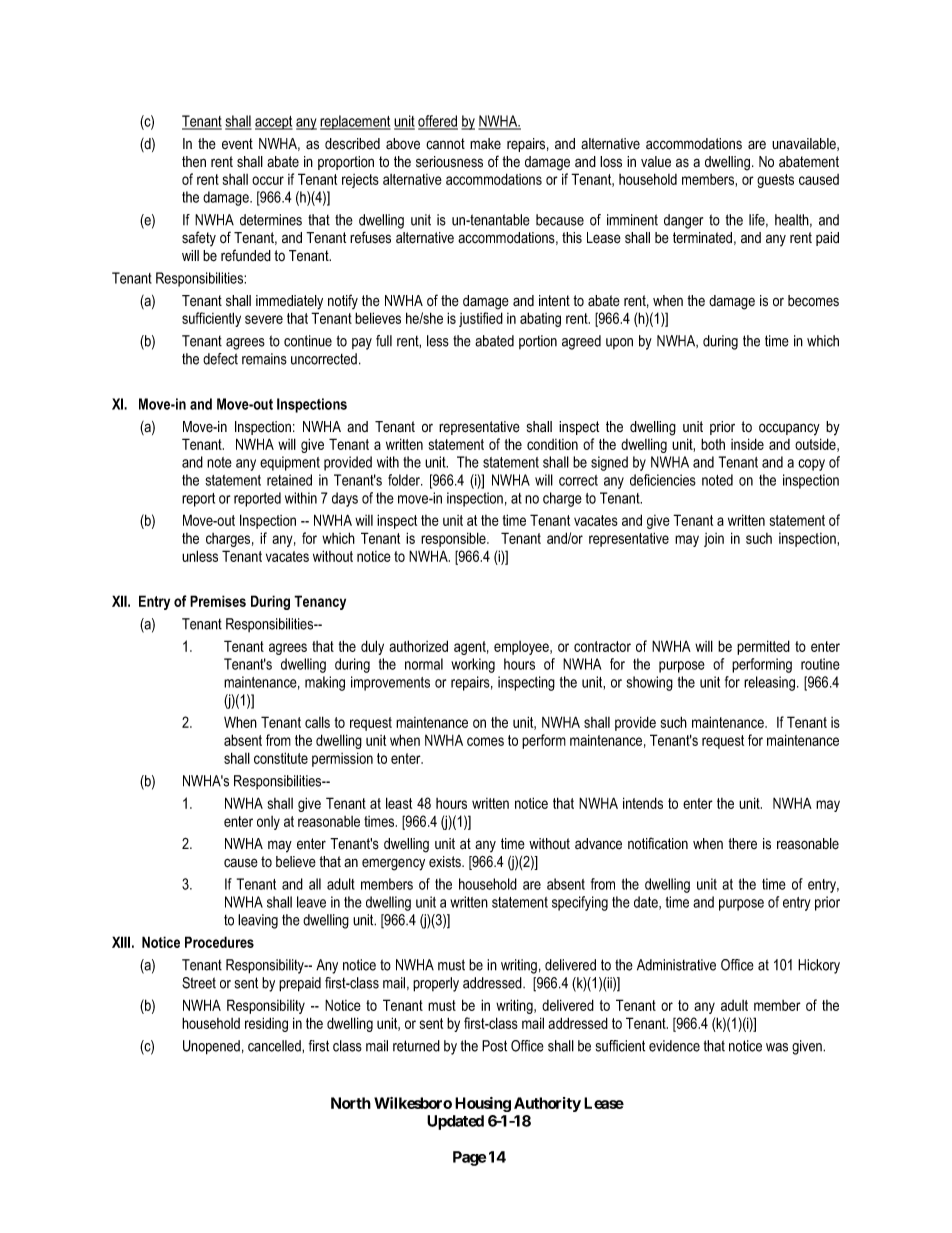  What do you see at coordinates (775, 181) in the screenshot?
I see `guests` at bounding box center [775, 181].
